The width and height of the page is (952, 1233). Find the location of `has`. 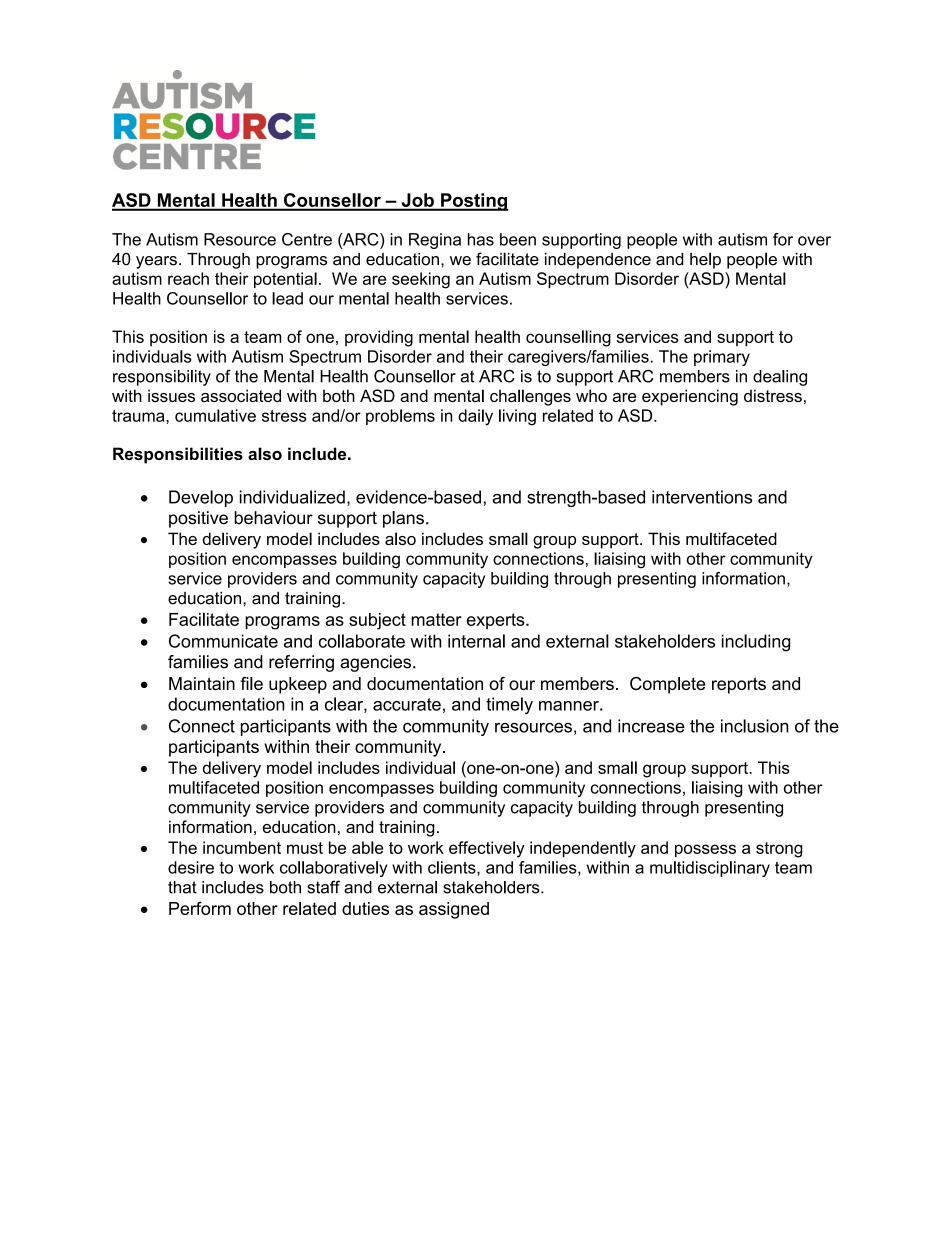

has is located at coordinates (481, 239).
